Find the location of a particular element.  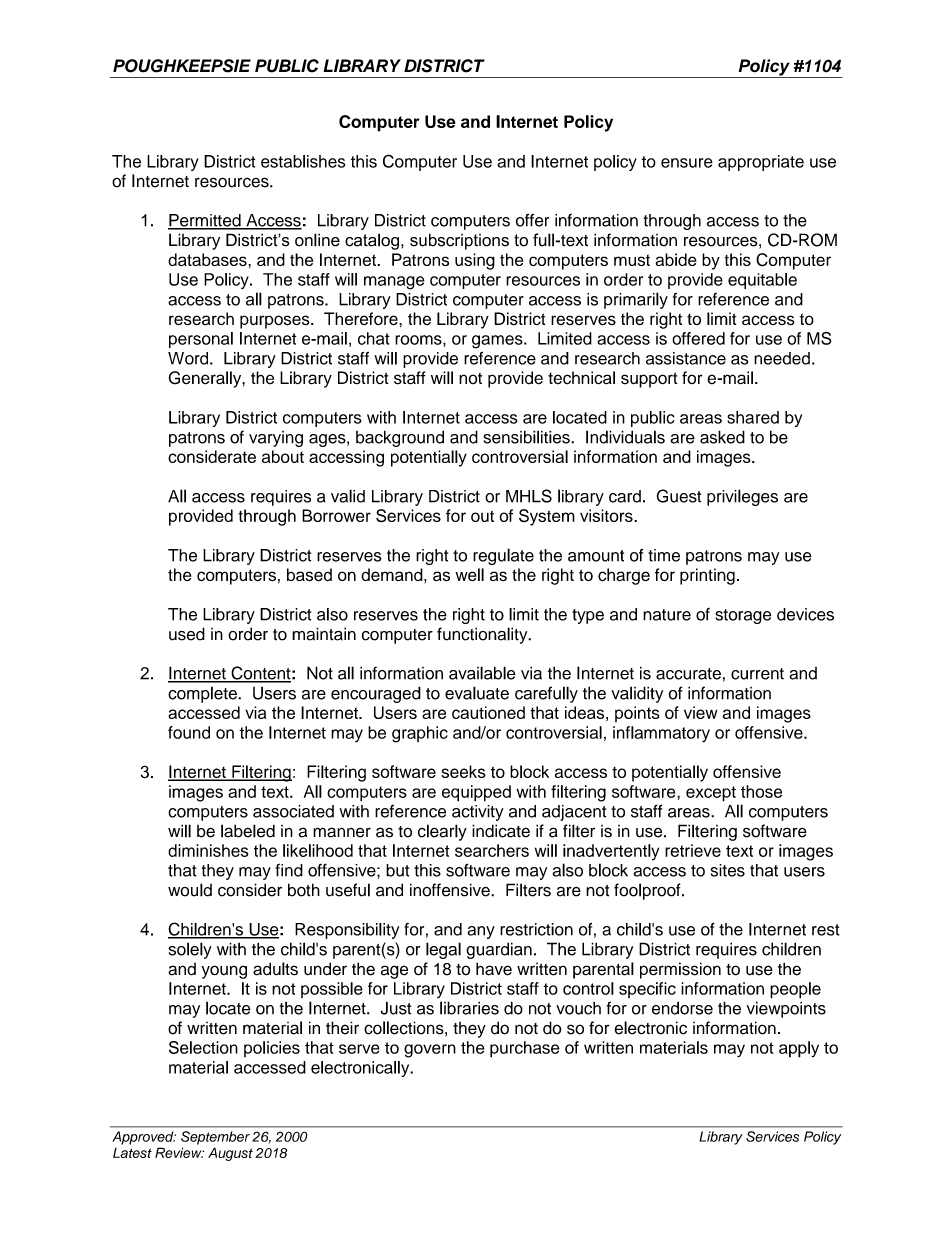

subscriptions is located at coordinates (459, 241).
